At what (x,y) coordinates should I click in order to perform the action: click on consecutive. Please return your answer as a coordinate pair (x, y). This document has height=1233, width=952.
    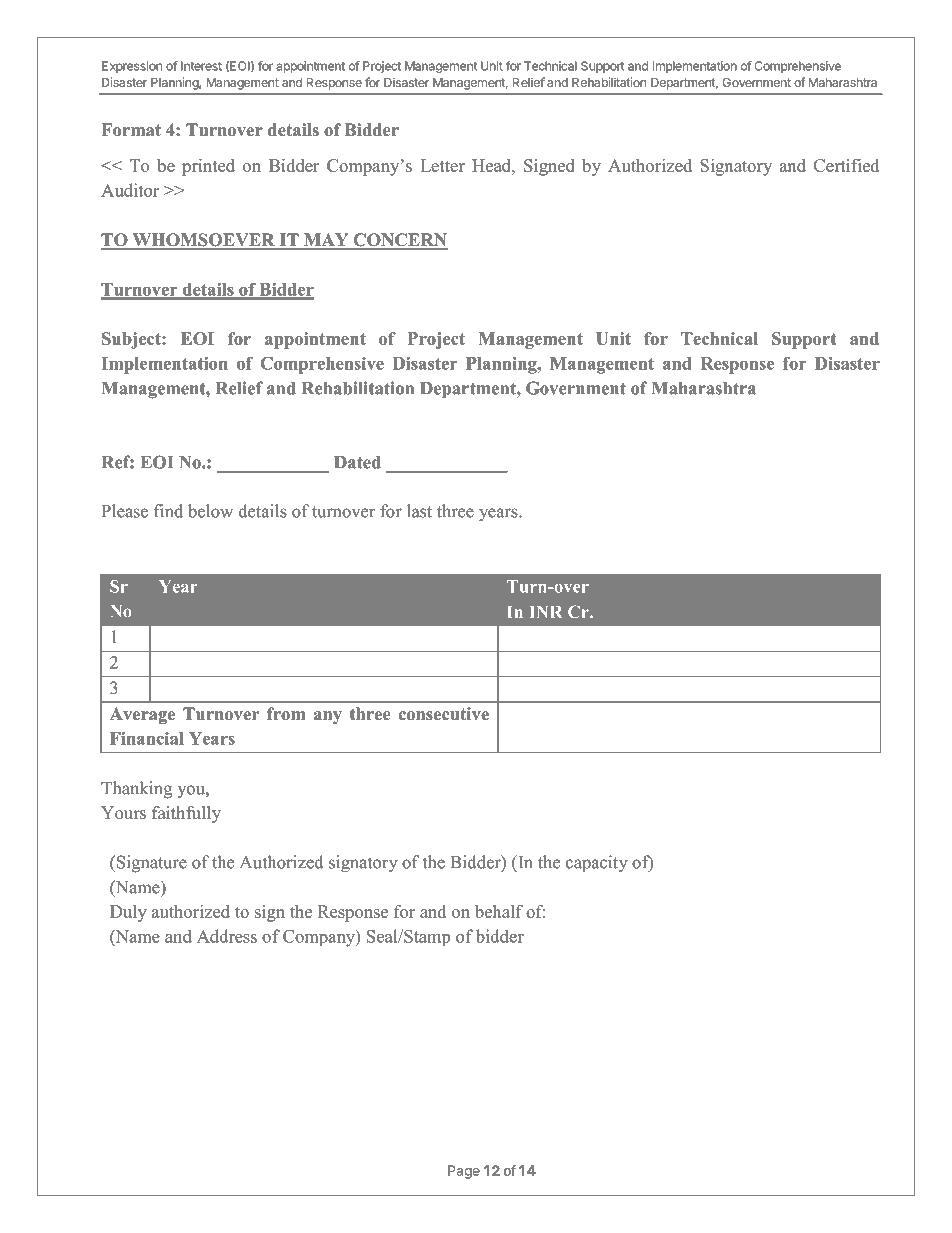
    Looking at the image, I should click on (443, 714).
